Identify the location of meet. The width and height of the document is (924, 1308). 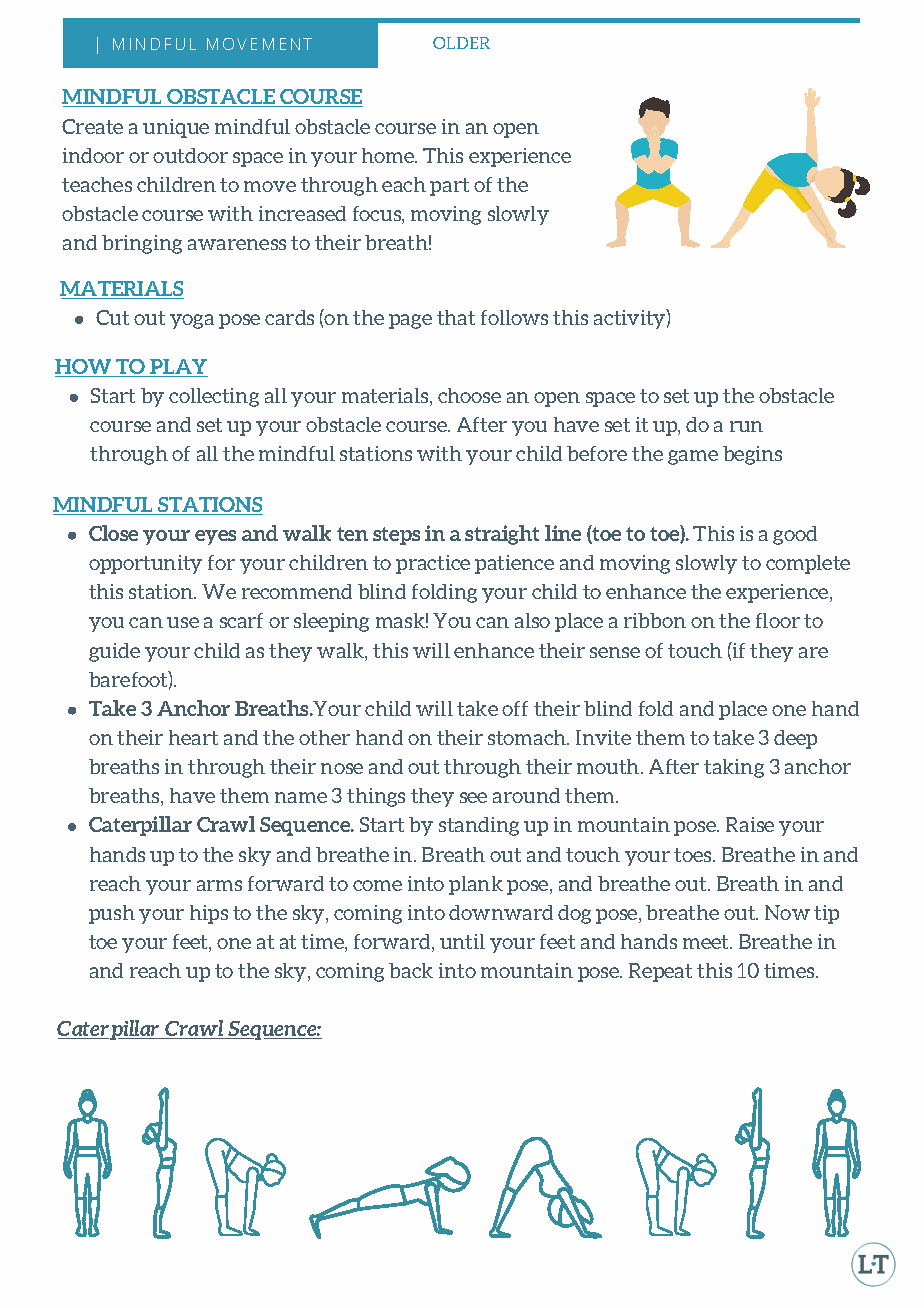
(705, 942).
